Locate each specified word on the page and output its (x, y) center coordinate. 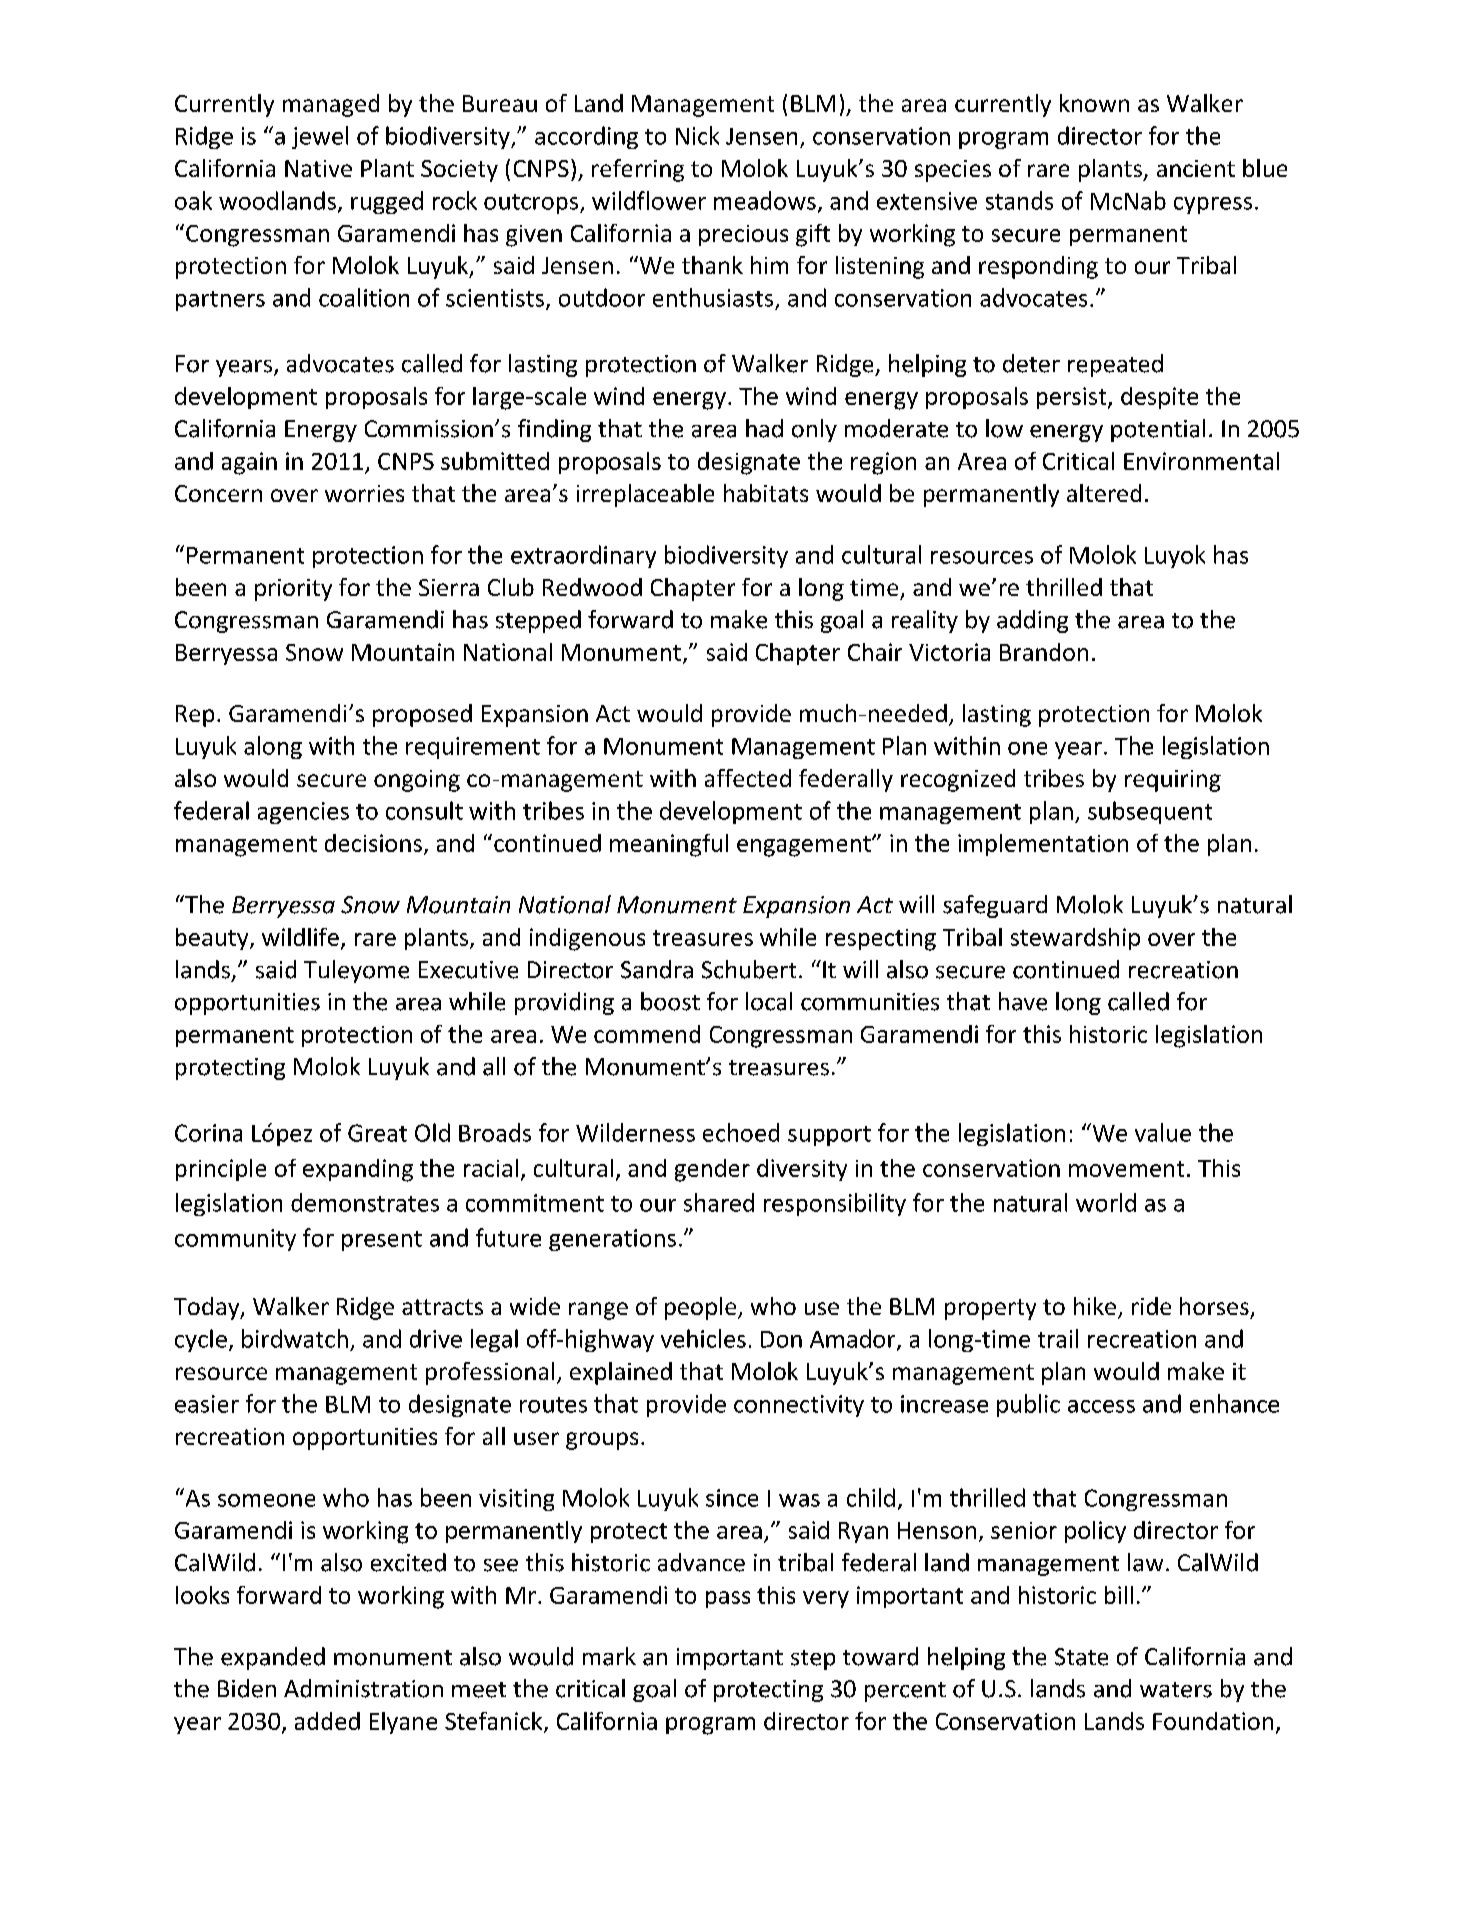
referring (638, 170)
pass (728, 1599)
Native (318, 168)
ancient (1196, 168)
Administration (363, 1688)
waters (1176, 1690)
